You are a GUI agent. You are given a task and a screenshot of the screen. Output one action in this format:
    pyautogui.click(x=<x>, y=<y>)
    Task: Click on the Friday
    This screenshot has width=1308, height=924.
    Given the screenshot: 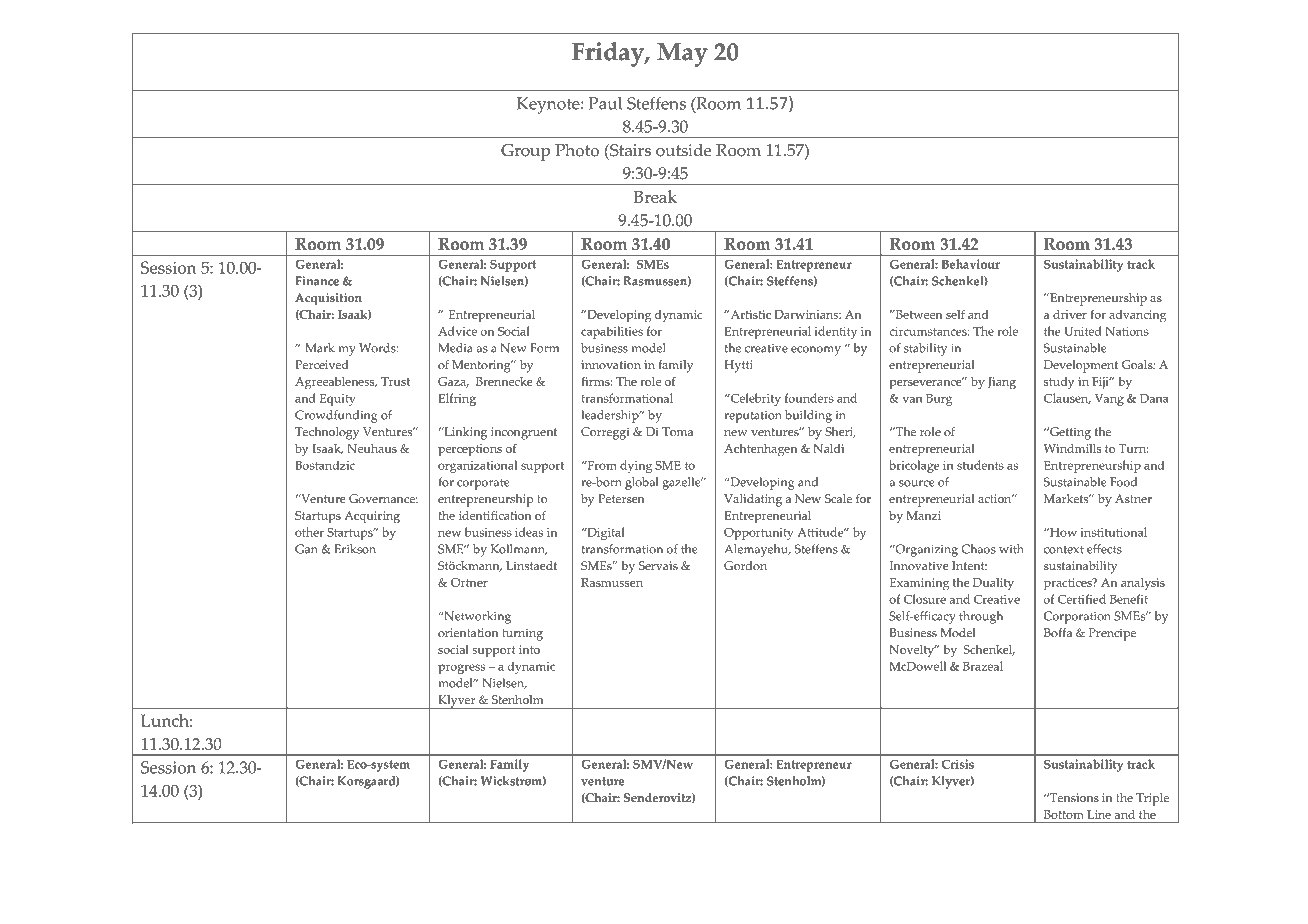 What is the action you would take?
    pyautogui.click(x=609, y=54)
